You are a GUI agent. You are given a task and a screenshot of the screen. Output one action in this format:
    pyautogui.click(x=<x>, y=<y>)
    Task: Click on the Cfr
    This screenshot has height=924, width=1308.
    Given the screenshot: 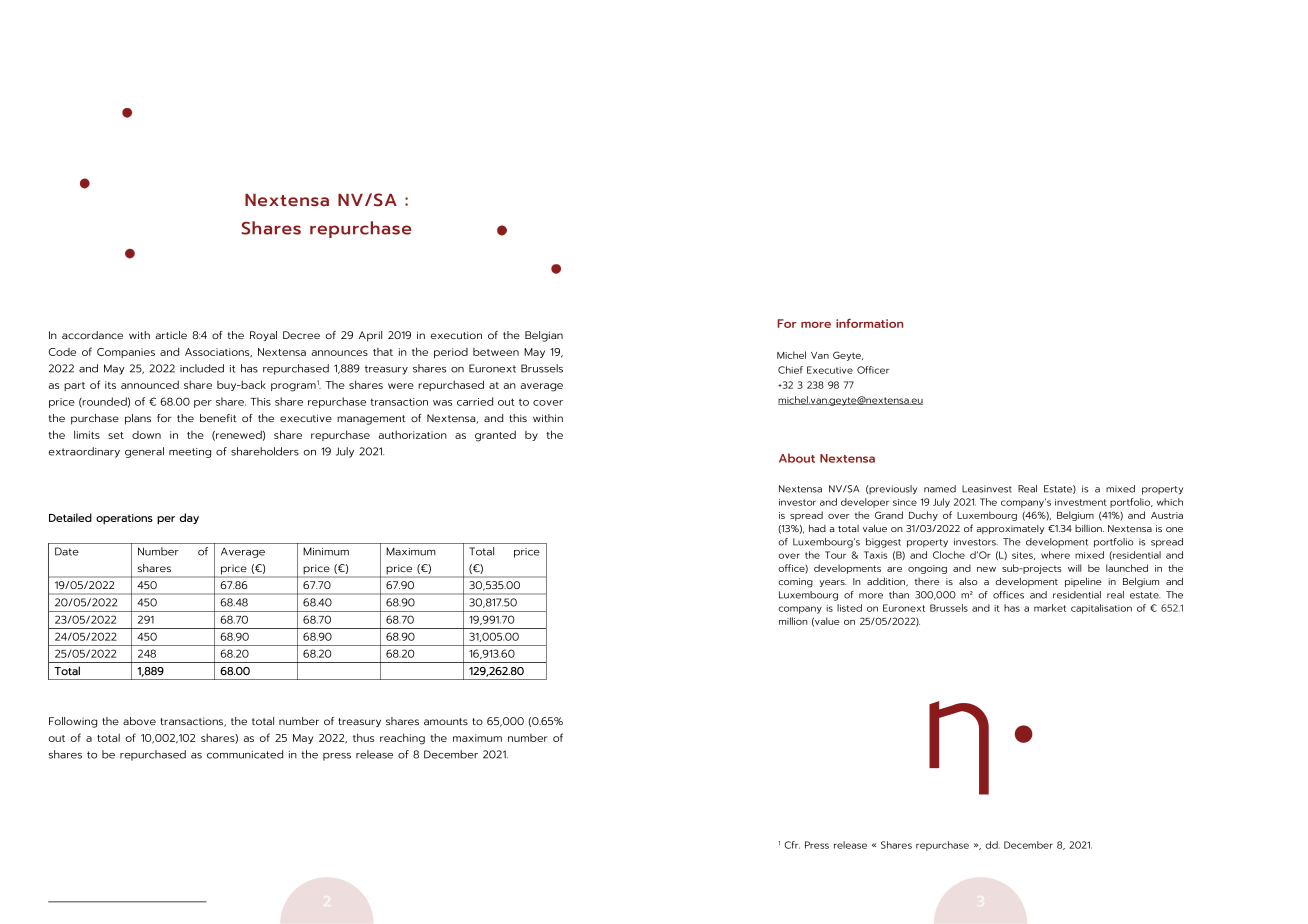 What is the action you would take?
    pyautogui.click(x=792, y=845)
